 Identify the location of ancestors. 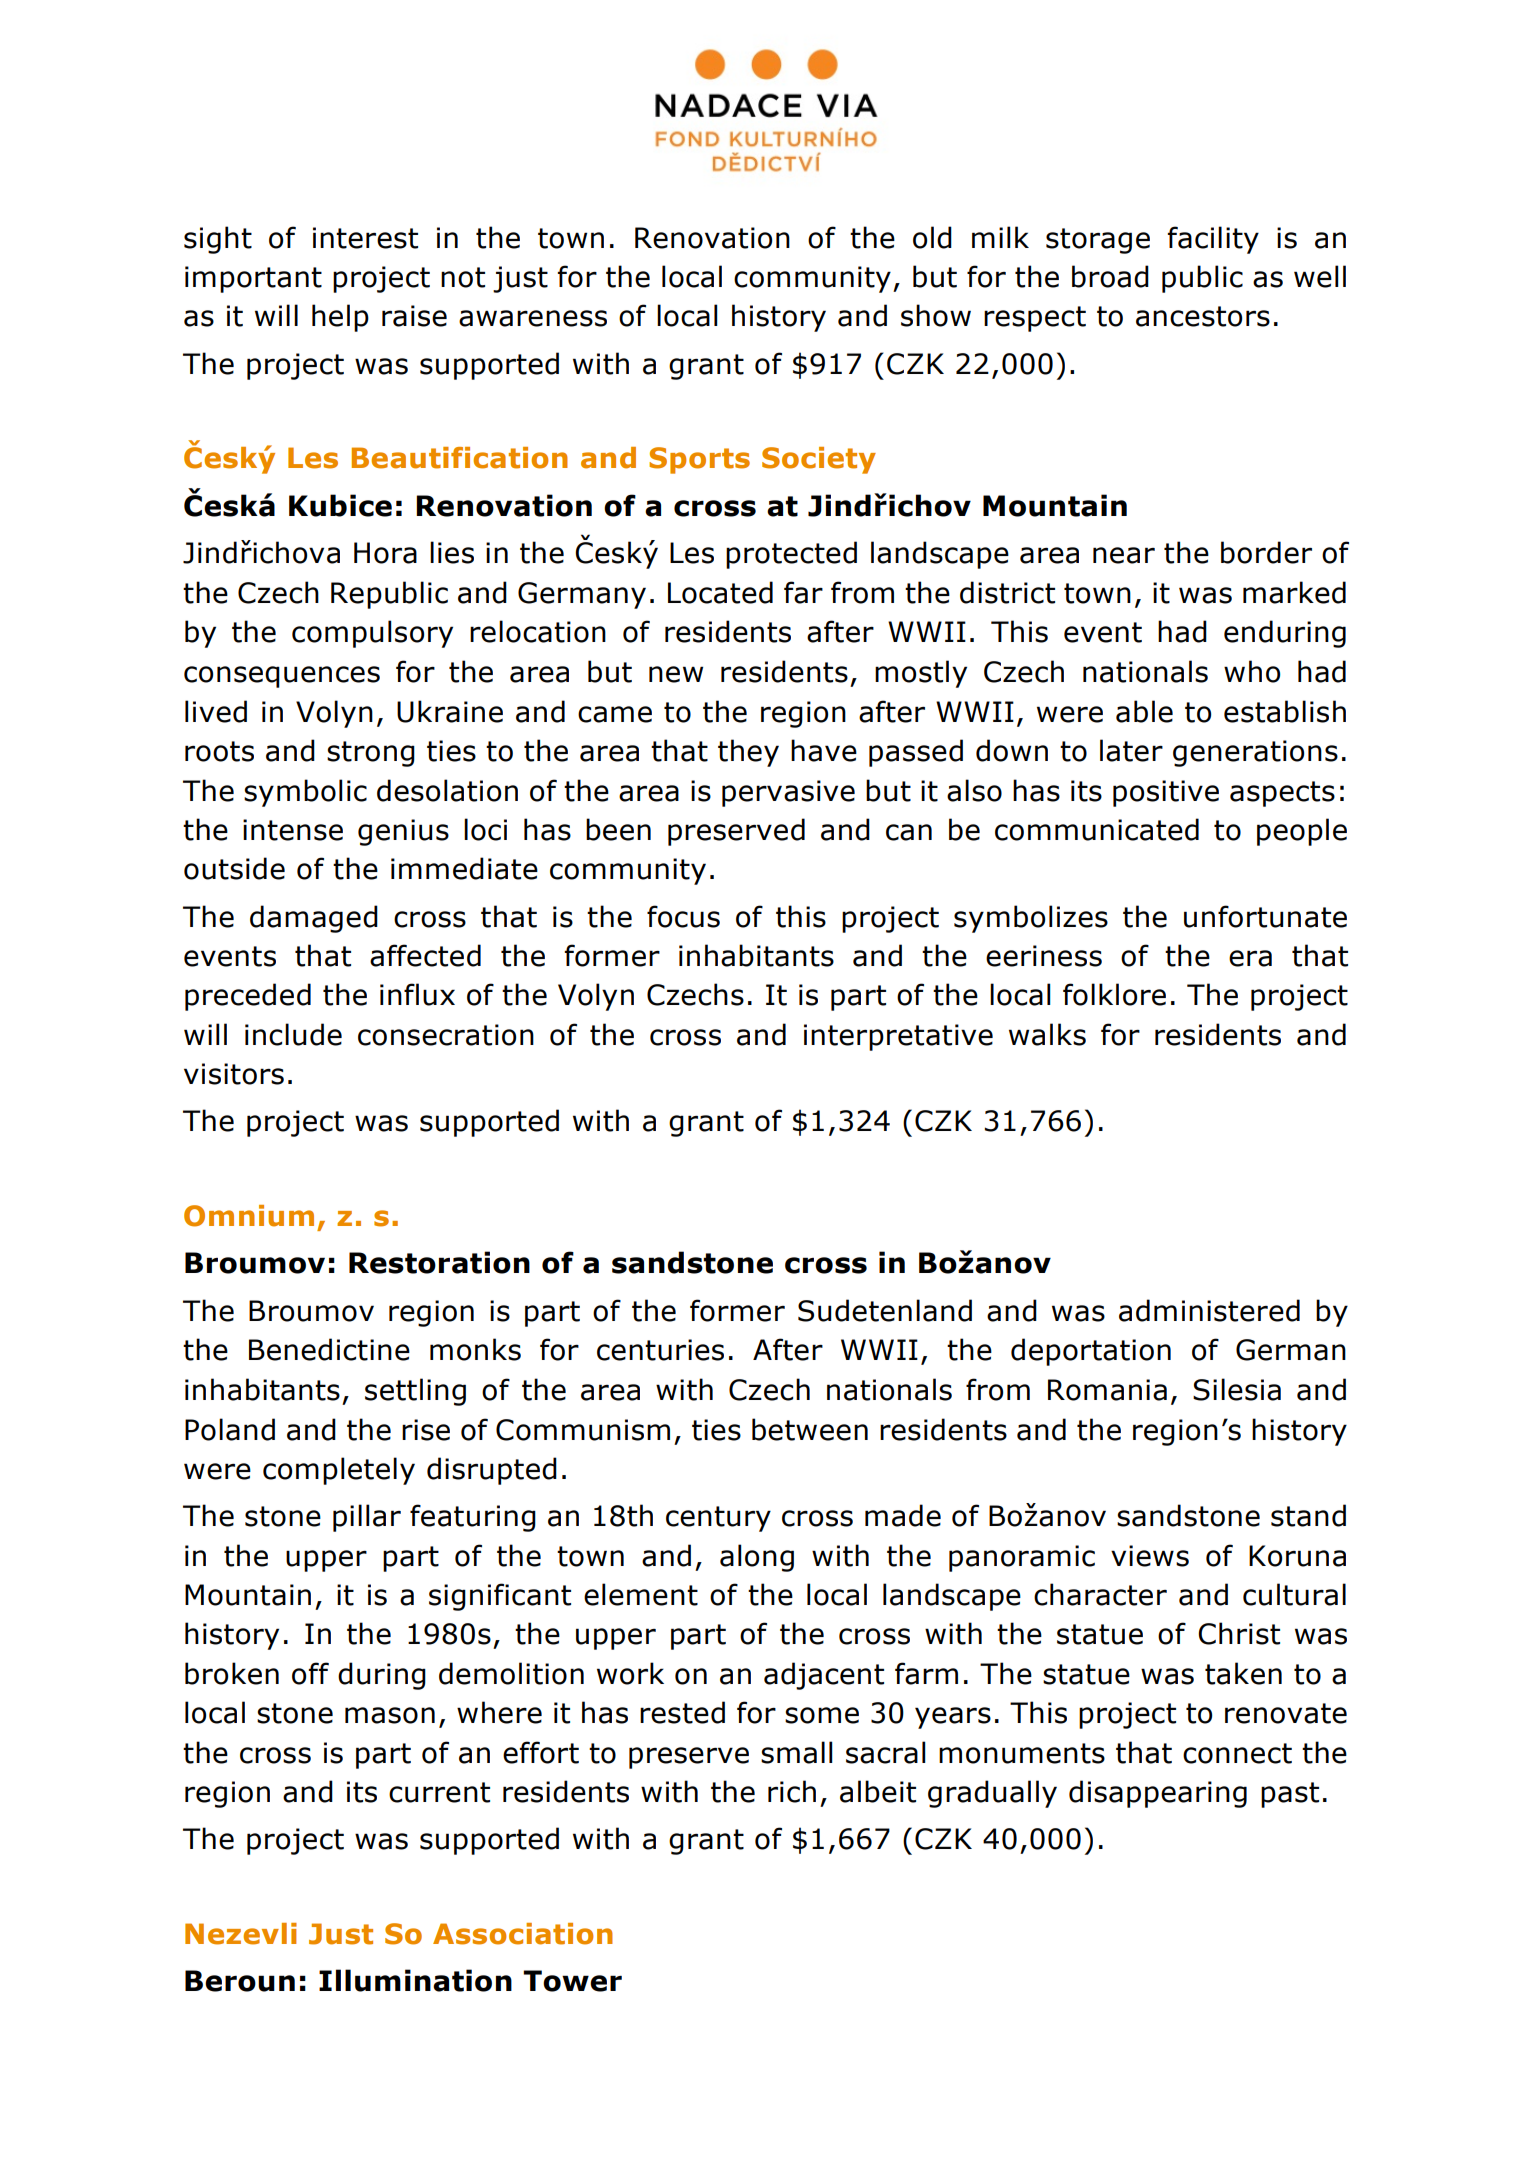
(1203, 316).
